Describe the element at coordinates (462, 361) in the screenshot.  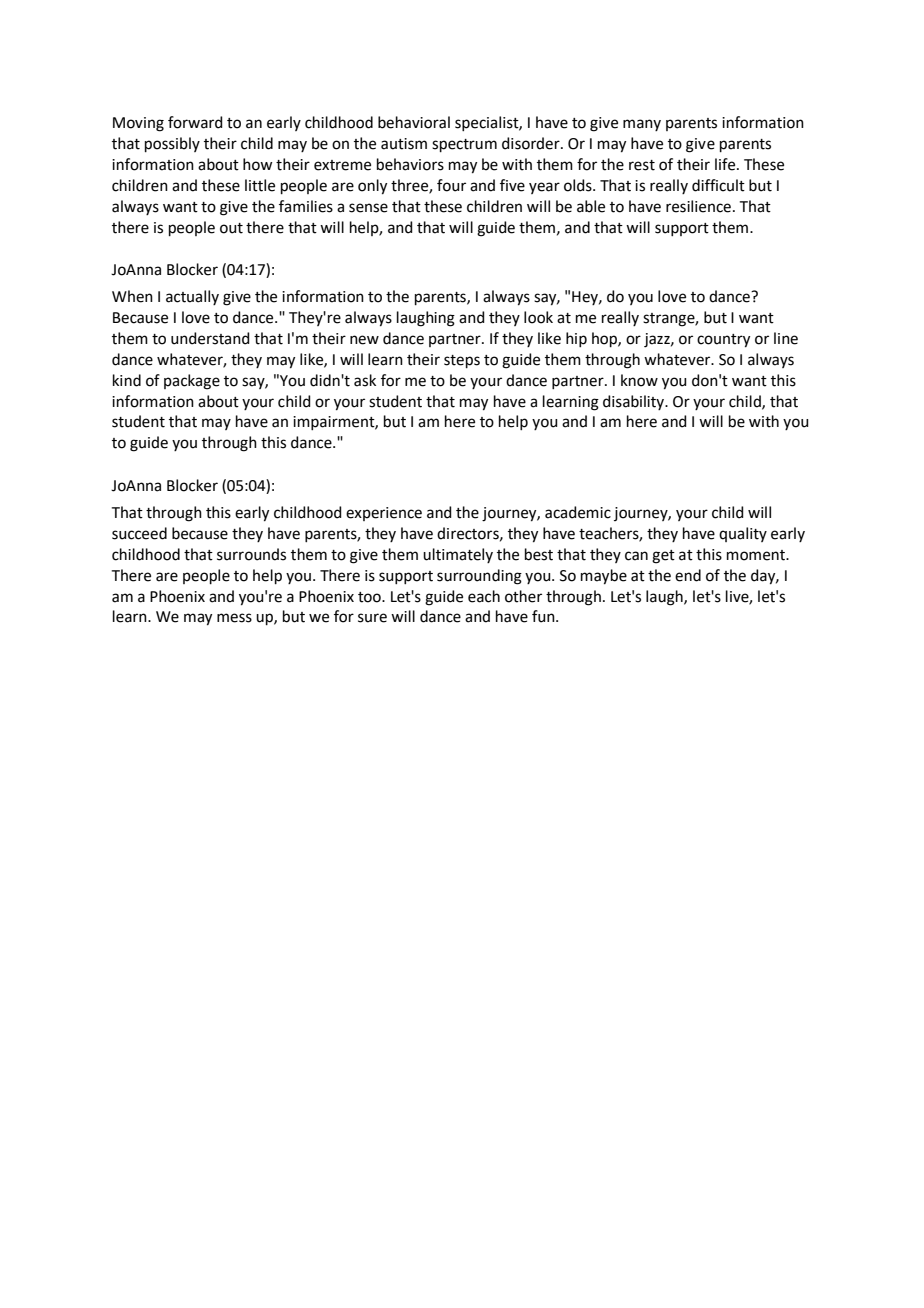
I see `steps` at that location.
